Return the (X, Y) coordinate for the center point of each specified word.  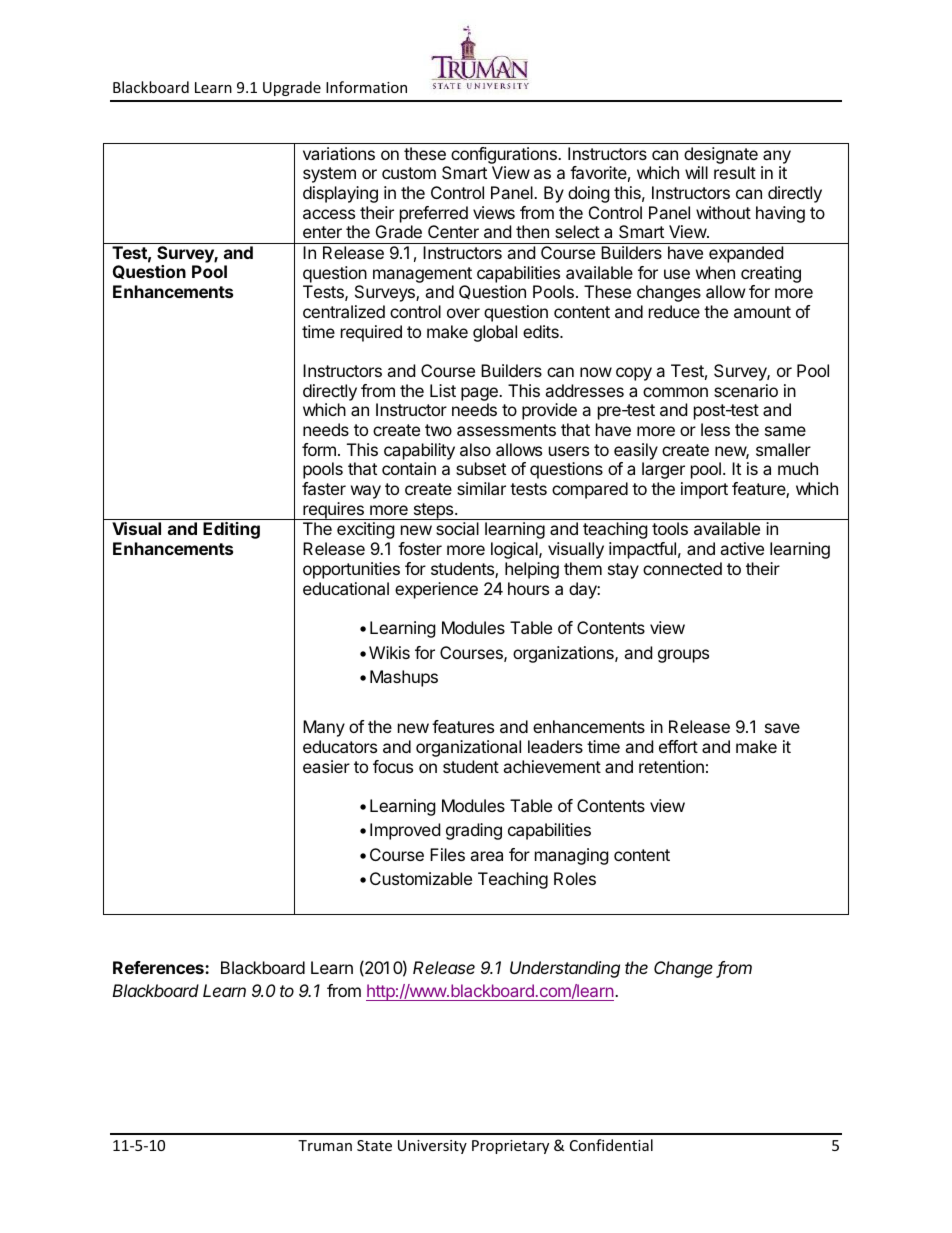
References (159, 967)
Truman (325, 1145)
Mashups (404, 678)
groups (683, 656)
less (715, 429)
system (329, 175)
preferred (434, 214)
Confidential (611, 1145)
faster (324, 488)
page (480, 395)
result (735, 172)
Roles (575, 878)
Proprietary (510, 1147)
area (486, 856)
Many (324, 728)
